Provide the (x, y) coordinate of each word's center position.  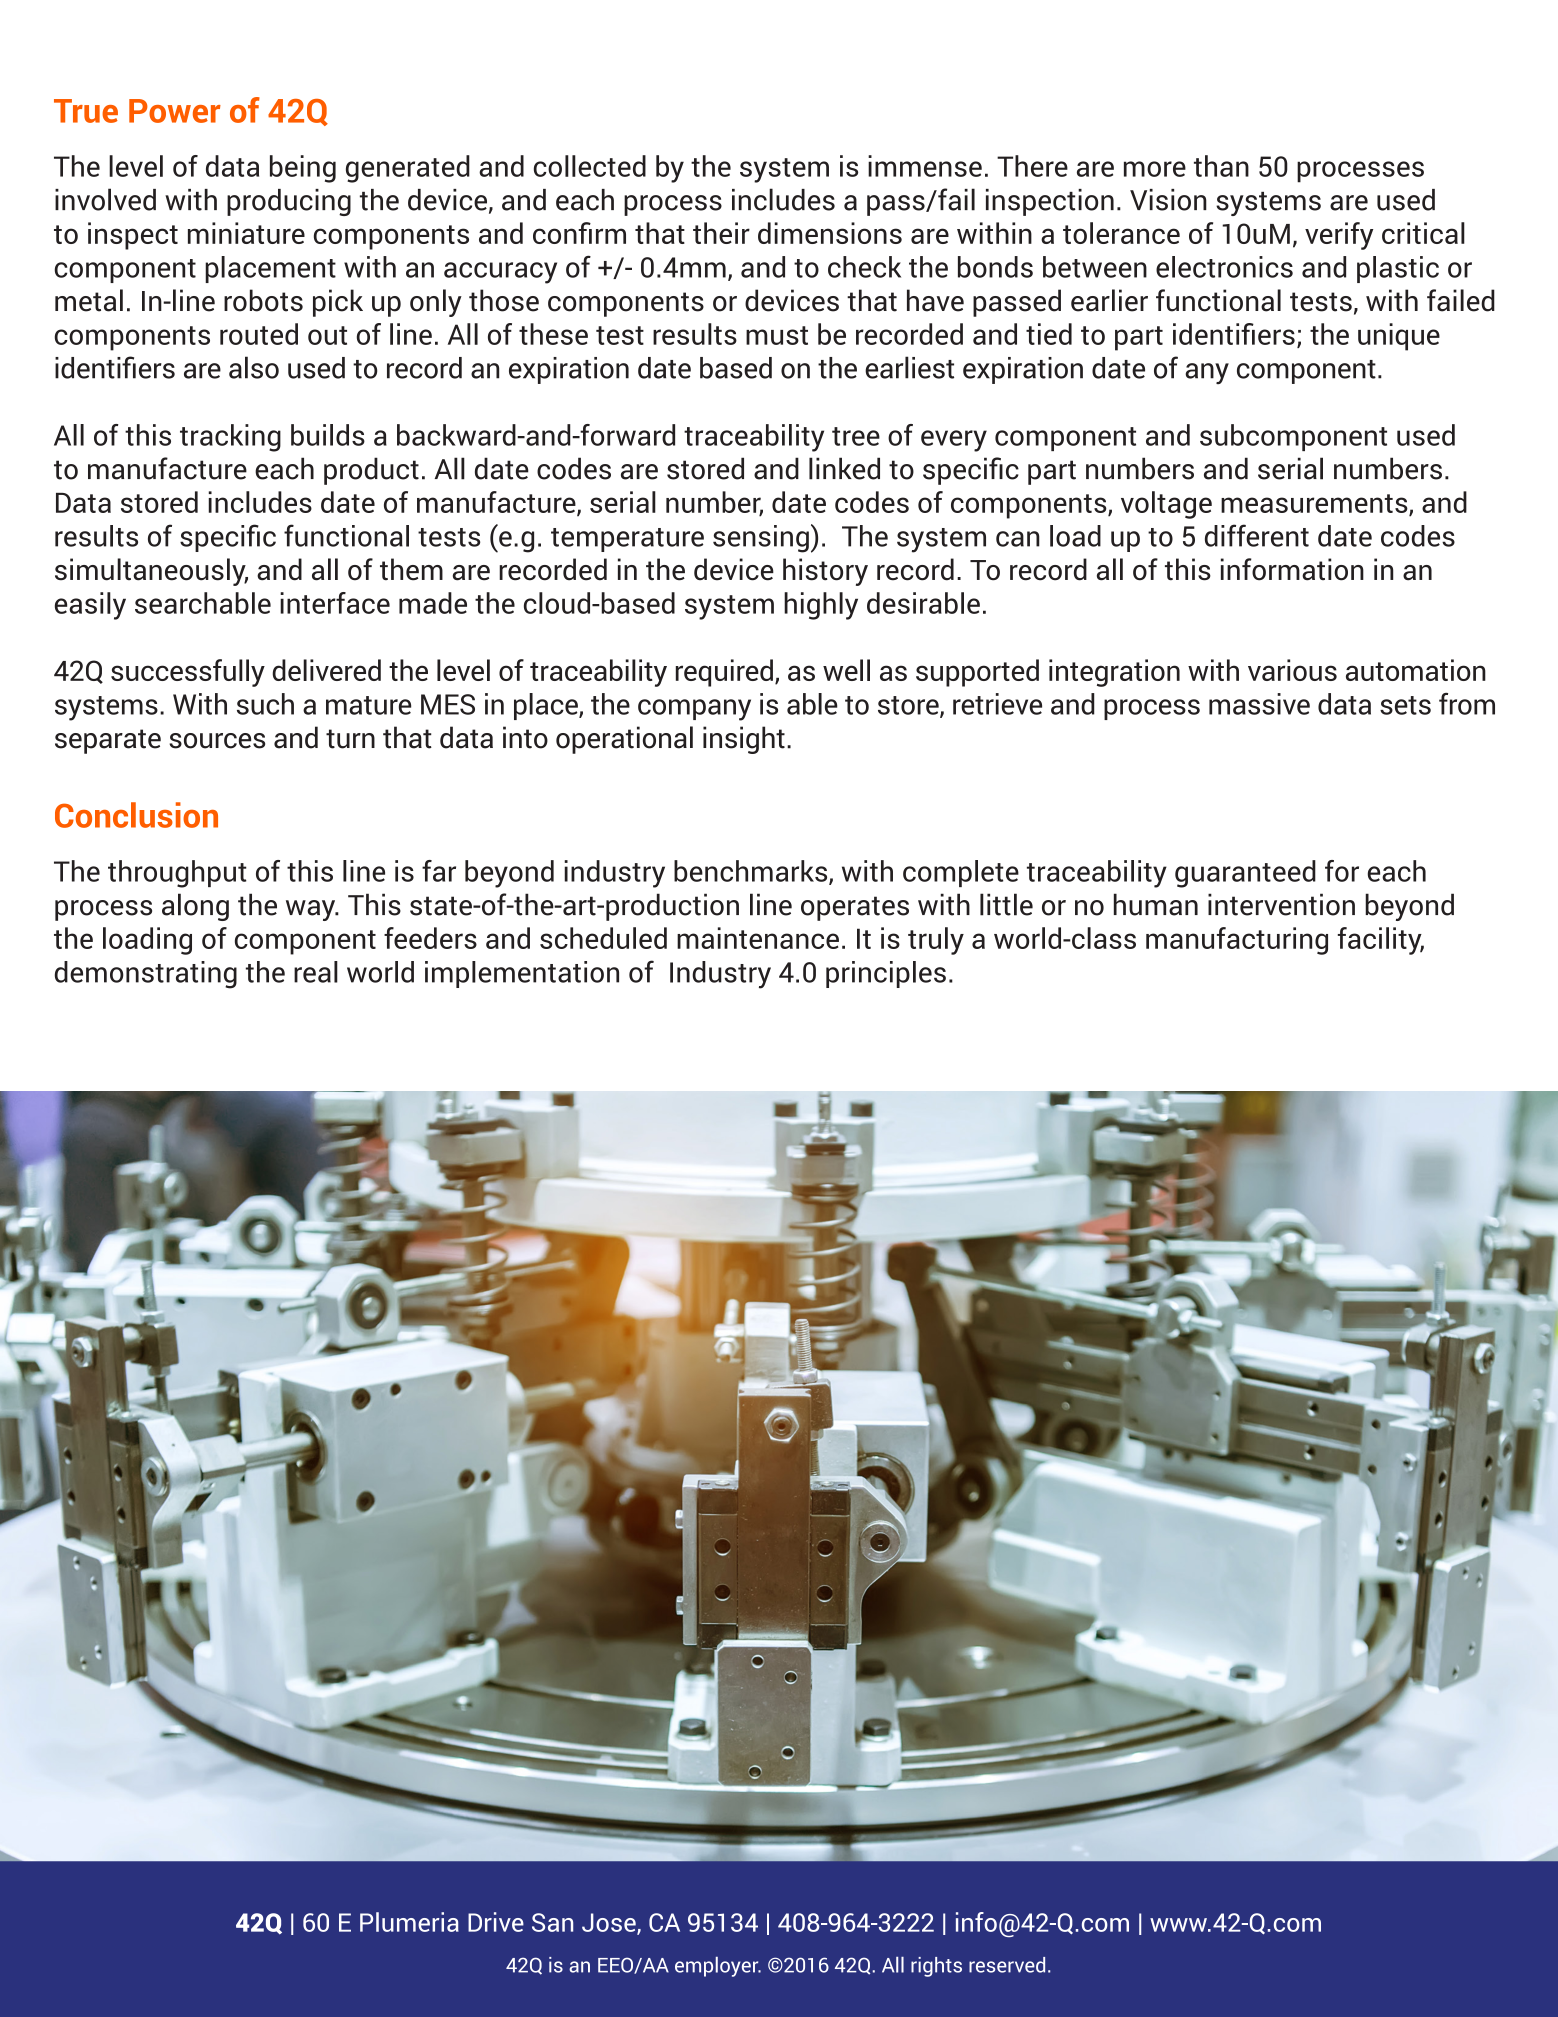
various (1292, 670)
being (303, 169)
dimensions (830, 233)
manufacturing (1237, 941)
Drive (496, 1922)
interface (335, 603)
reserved (1007, 1965)
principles (886, 974)
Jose (610, 1923)
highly (821, 606)
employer (718, 1967)
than (1221, 166)
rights (936, 1967)
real (316, 972)
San (552, 1922)
